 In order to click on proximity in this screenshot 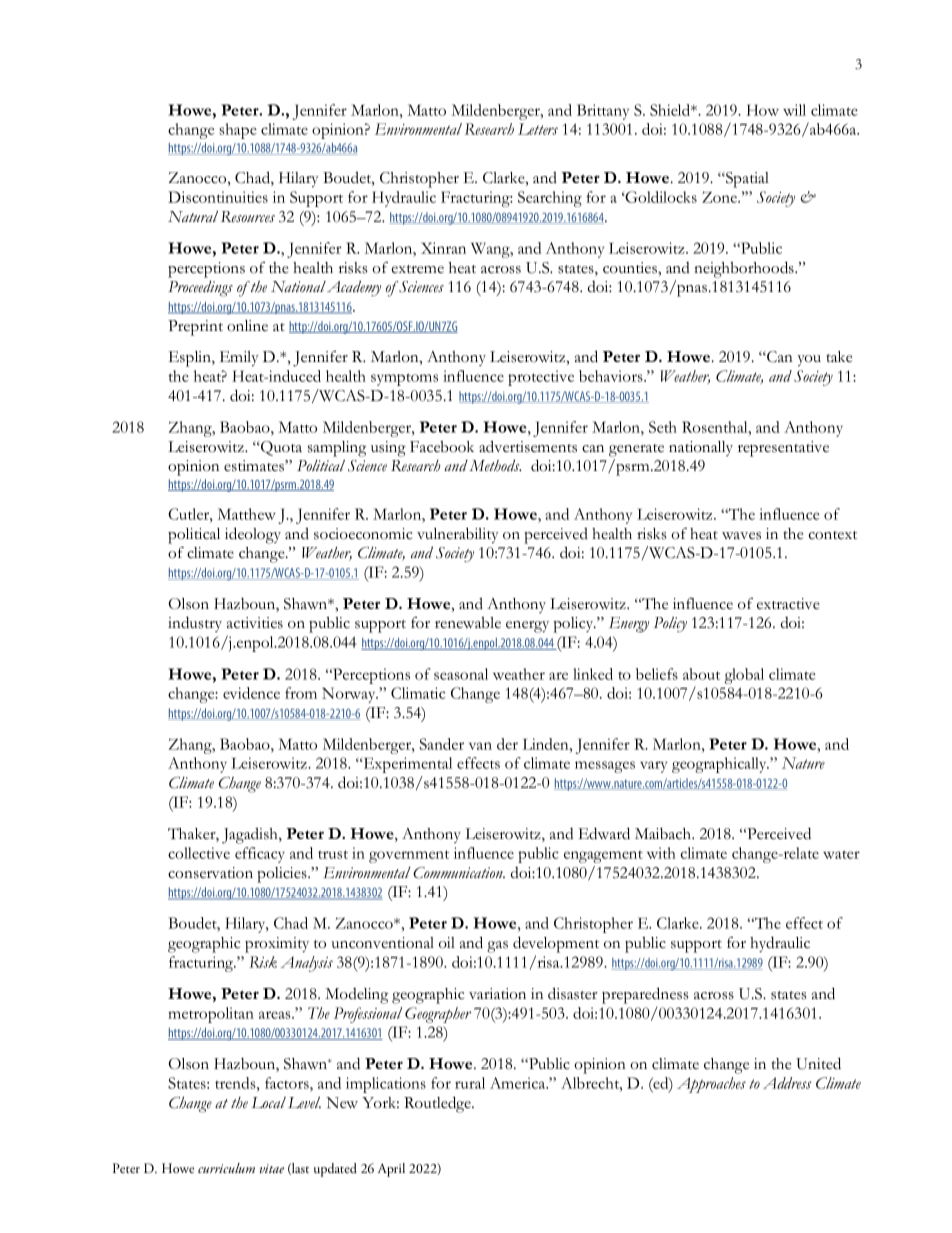, I will do `click(277, 945)`.
